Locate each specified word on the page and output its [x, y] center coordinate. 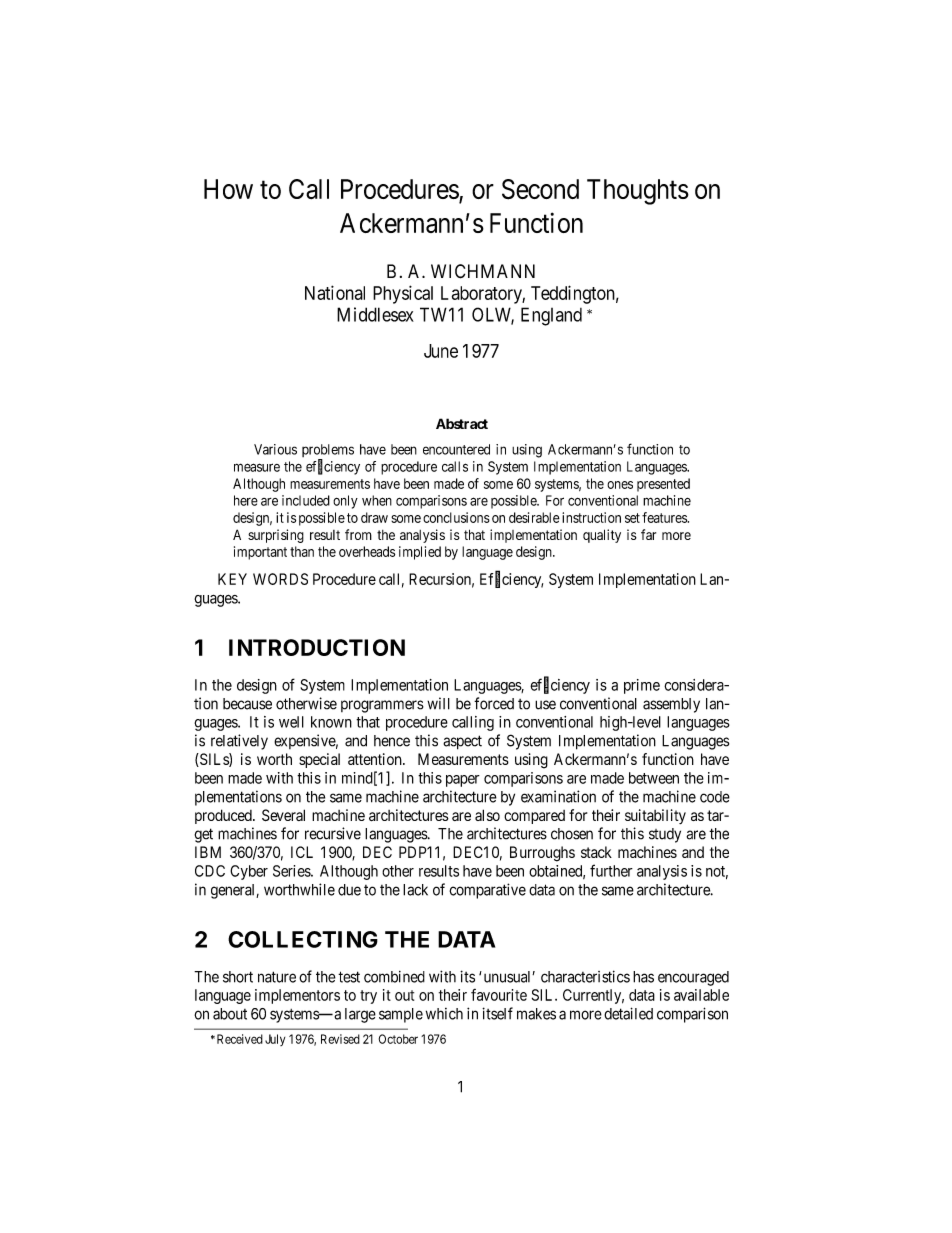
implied [420, 553]
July [275, 1040]
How [228, 189]
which [444, 1014]
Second [540, 189]
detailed [628, 1013]
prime [642, 686]
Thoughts [638, 192]
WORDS [280, 579]
